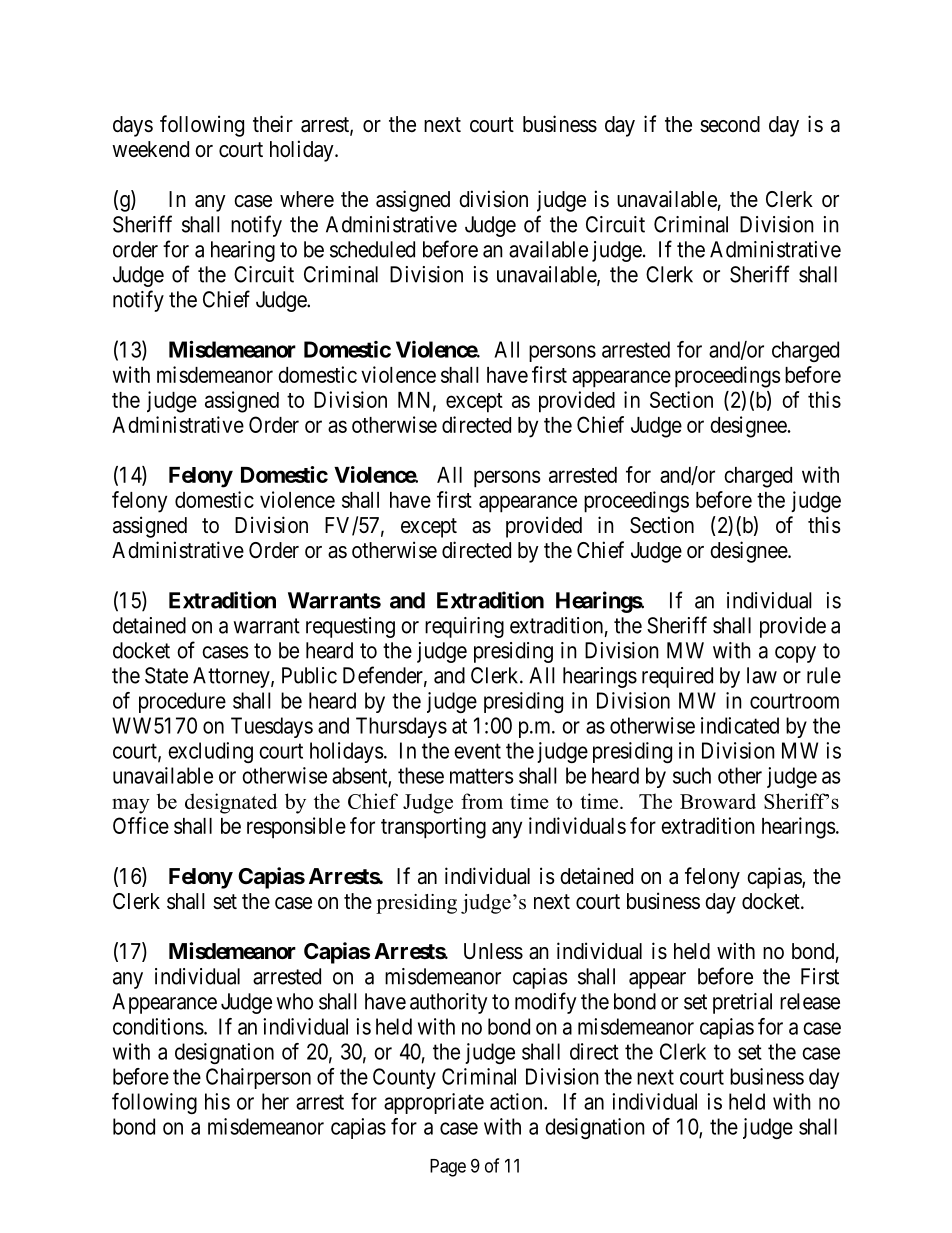  Describe the element at coordinates (258, 1078) in the document. I see `Chairperson` at that location.
